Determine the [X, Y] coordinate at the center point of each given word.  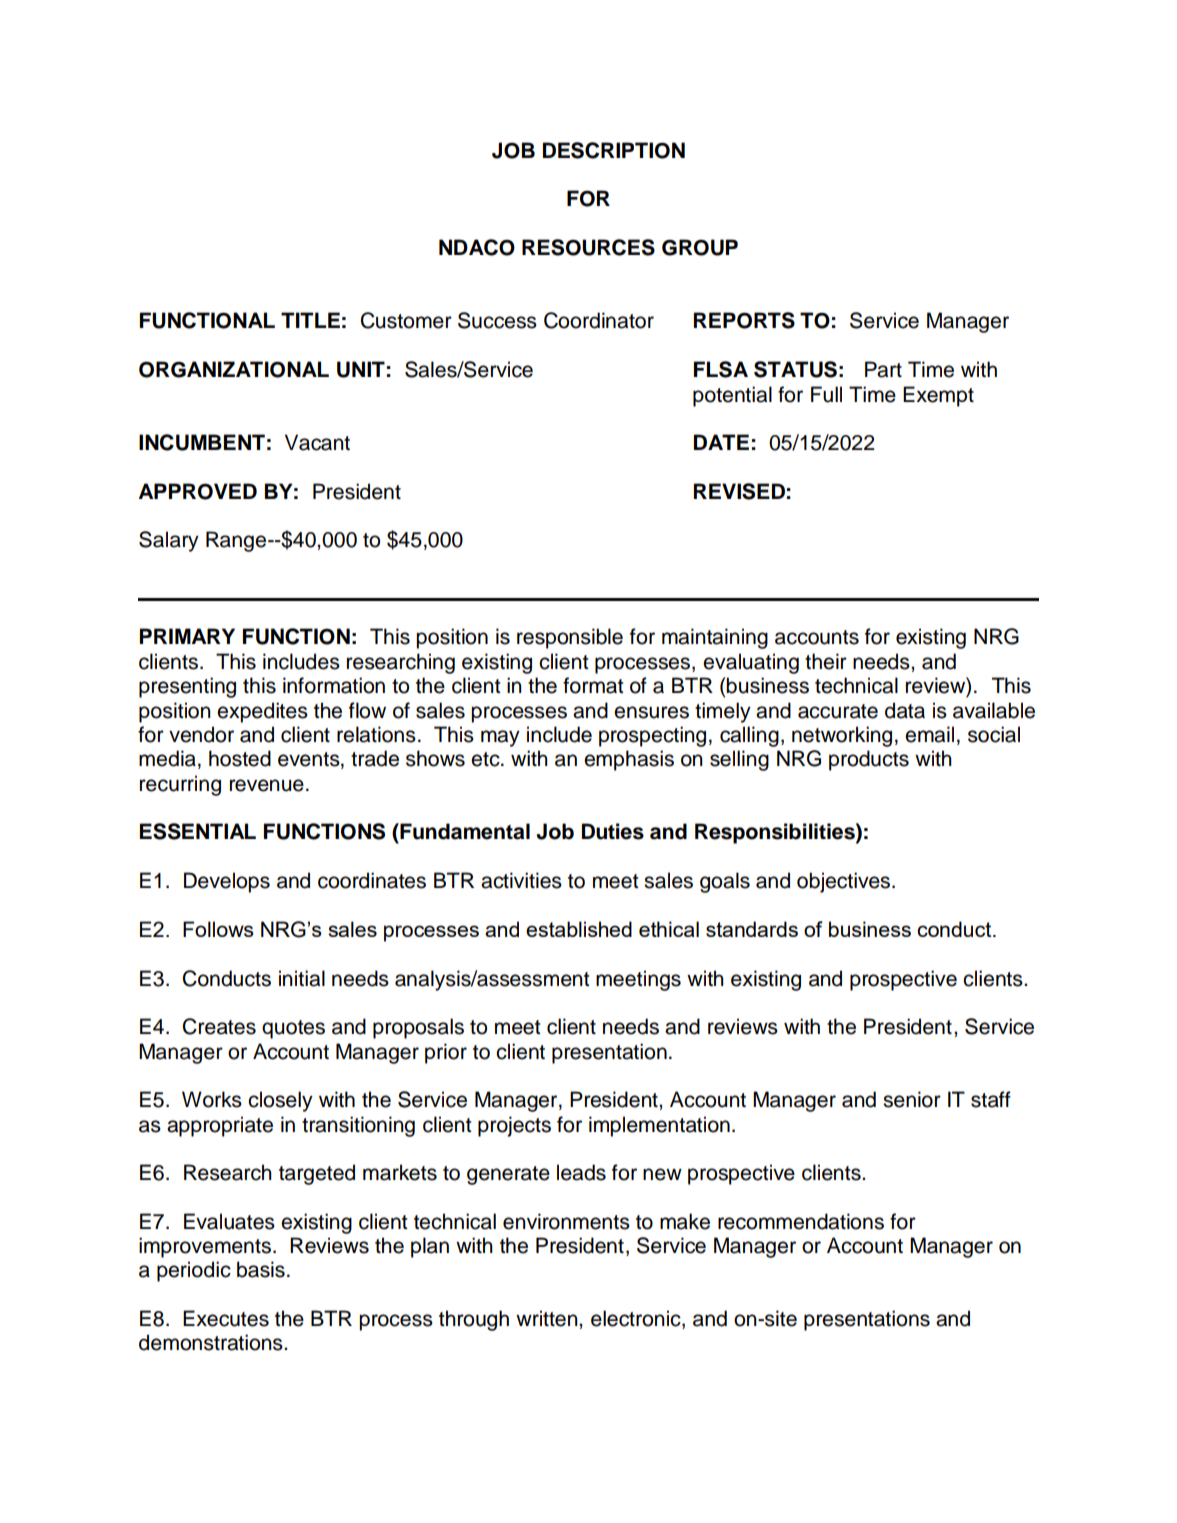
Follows [218, 929]
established [579, 929]
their [826, 661]
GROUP [700, 247]
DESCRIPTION [614, 150]
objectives [845, 882]
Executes [226, 1318]
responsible [570, 638]
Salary [169, 541]
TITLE [310, 320]
